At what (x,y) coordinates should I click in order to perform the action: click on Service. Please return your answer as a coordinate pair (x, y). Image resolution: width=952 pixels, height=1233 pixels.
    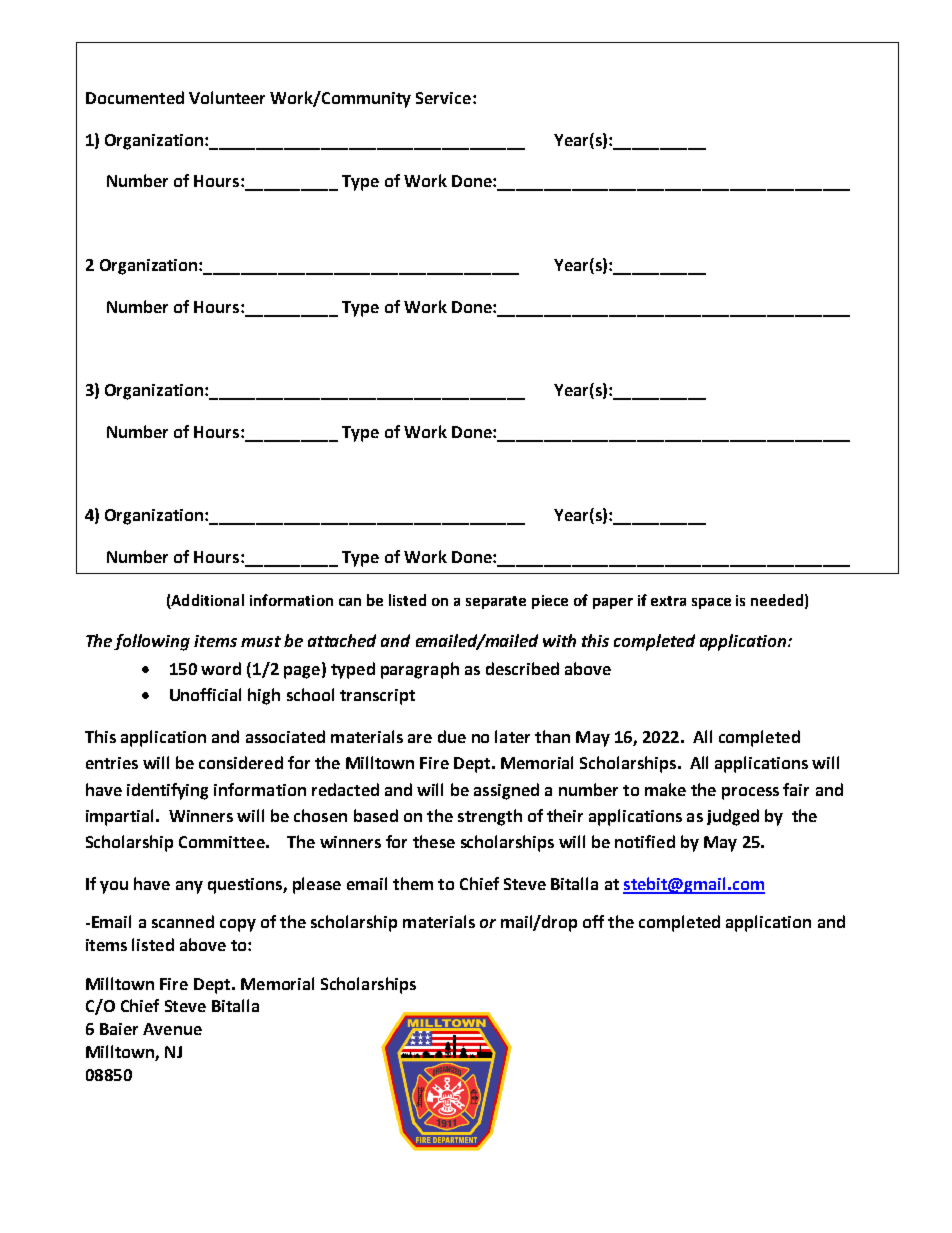
    Looking at the image, I should click on (443, 98).
